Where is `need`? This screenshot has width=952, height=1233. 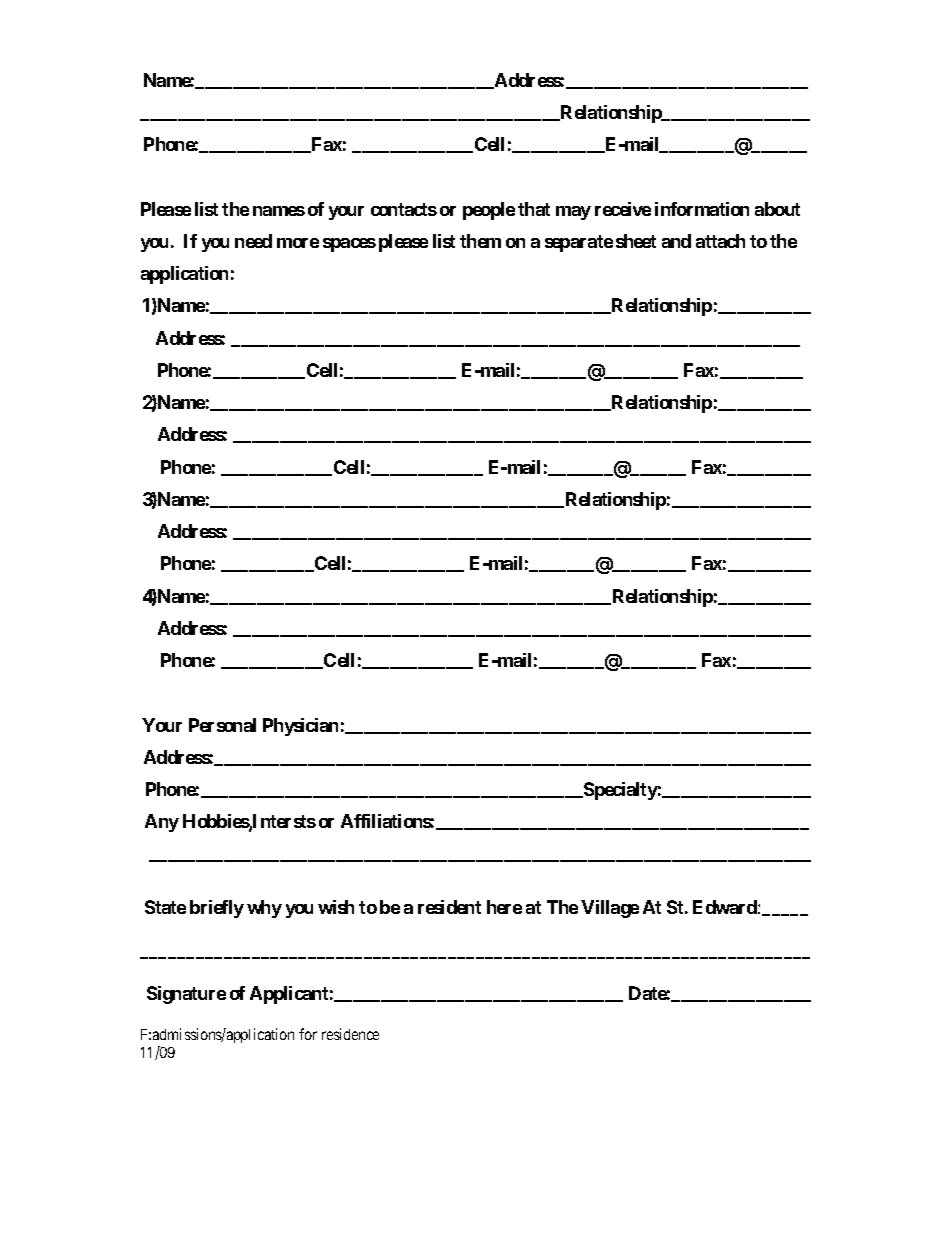 need is located at coordinates (253, 241).
